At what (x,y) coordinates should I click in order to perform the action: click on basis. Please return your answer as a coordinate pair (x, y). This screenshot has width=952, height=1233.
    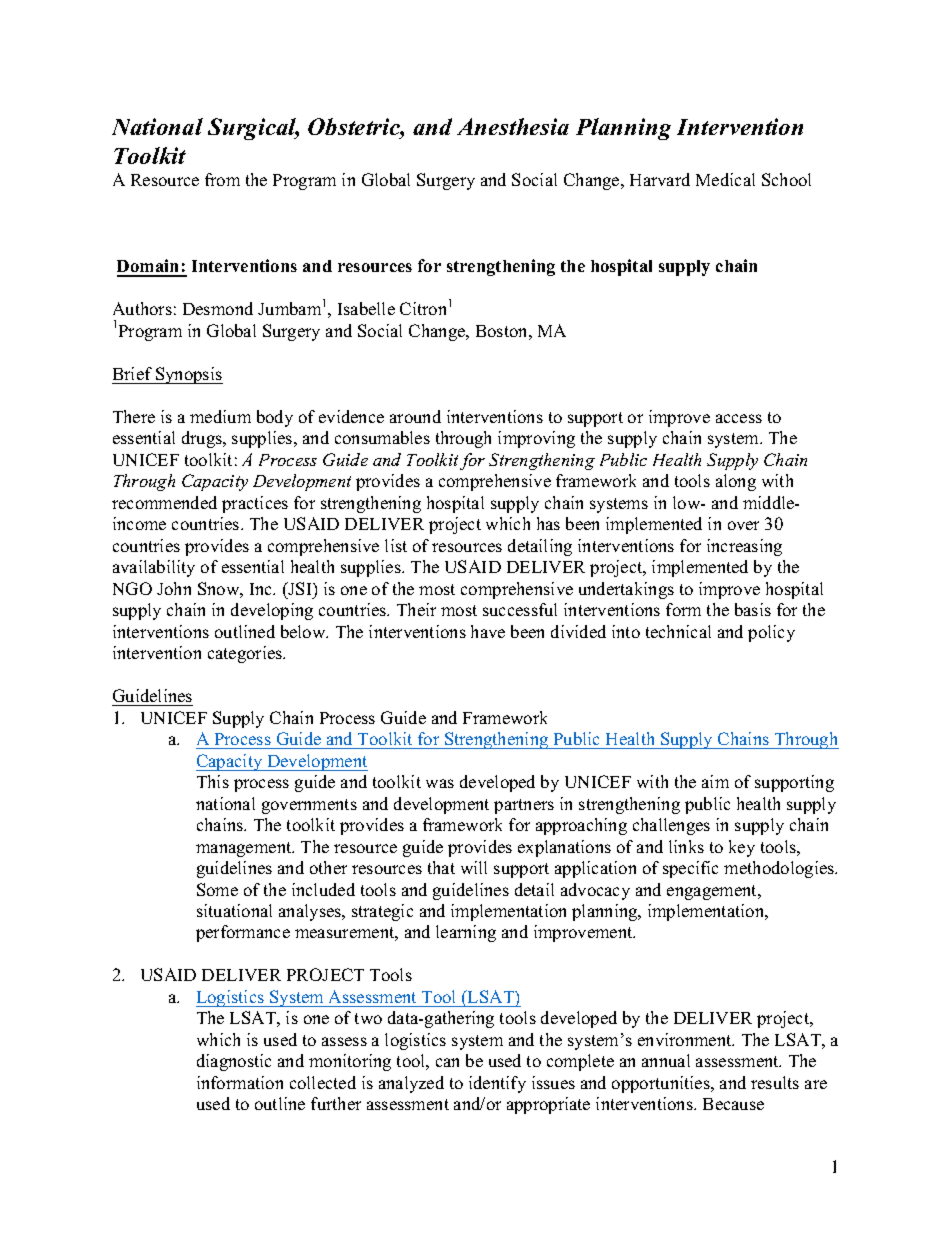
    Looking at the image, I should click on (753, 609).
